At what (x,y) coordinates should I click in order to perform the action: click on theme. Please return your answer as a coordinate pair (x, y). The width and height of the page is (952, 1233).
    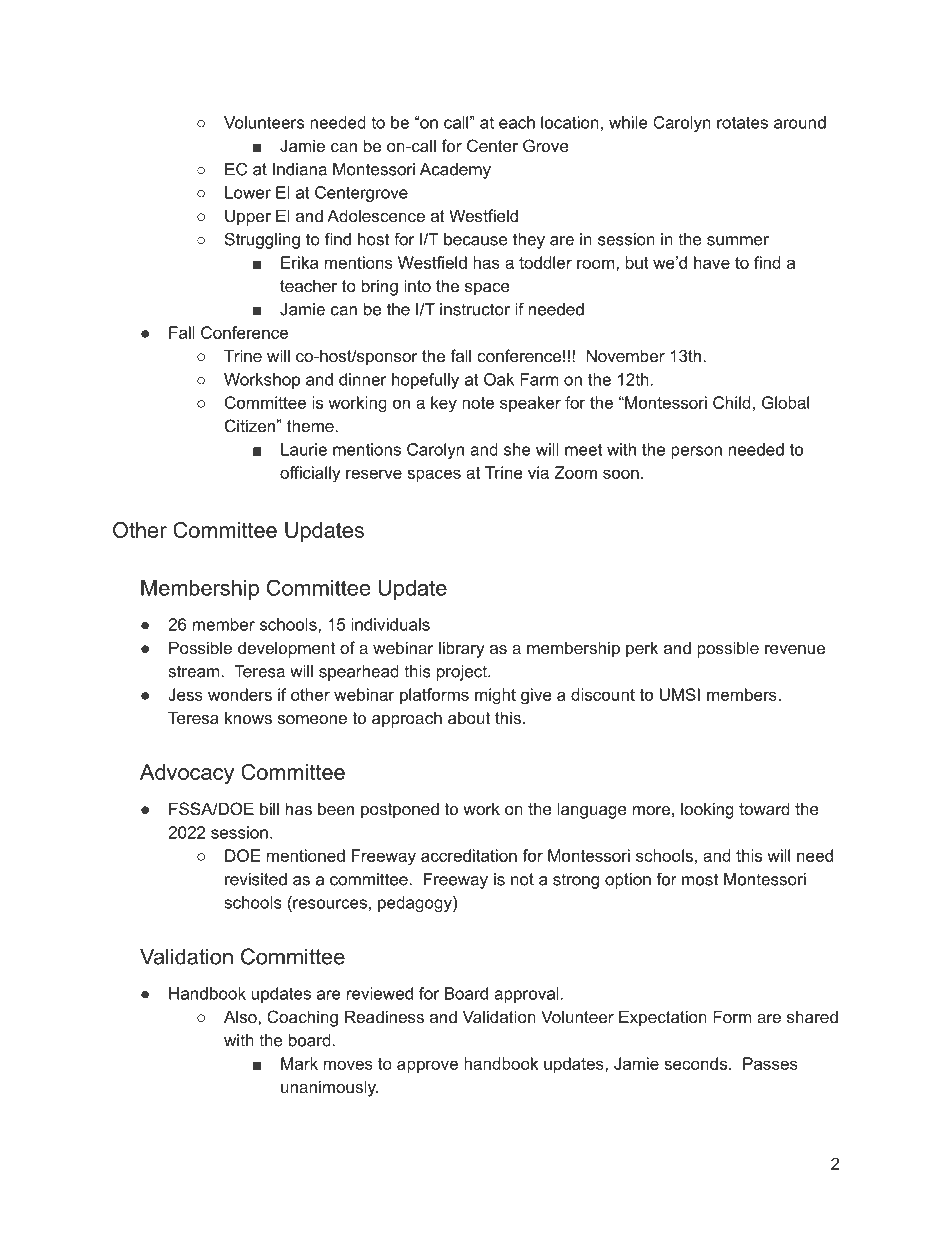
    Looking at the image, I should click on (311, 425).
